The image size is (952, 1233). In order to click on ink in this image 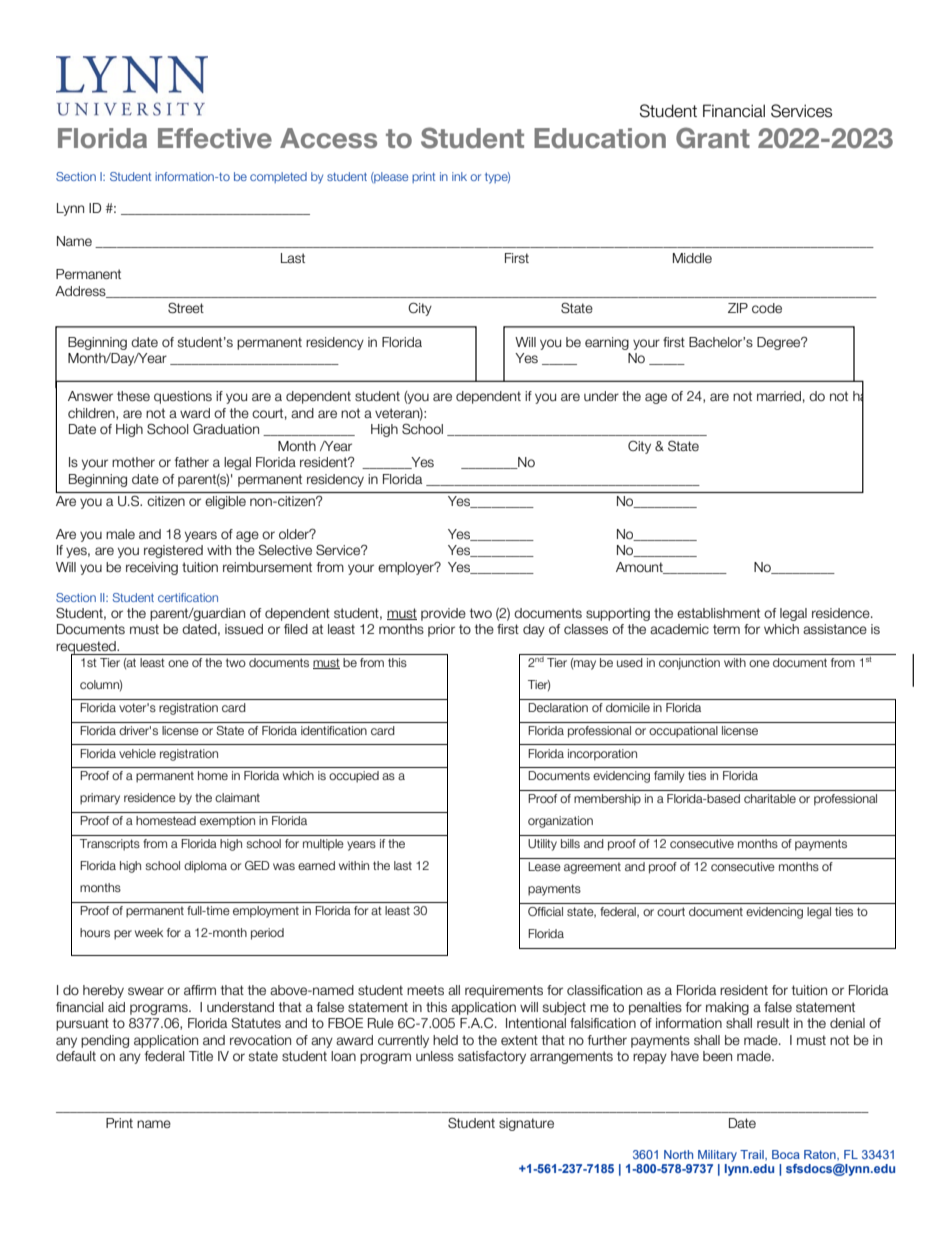, I will do `click(459, 176)`.
